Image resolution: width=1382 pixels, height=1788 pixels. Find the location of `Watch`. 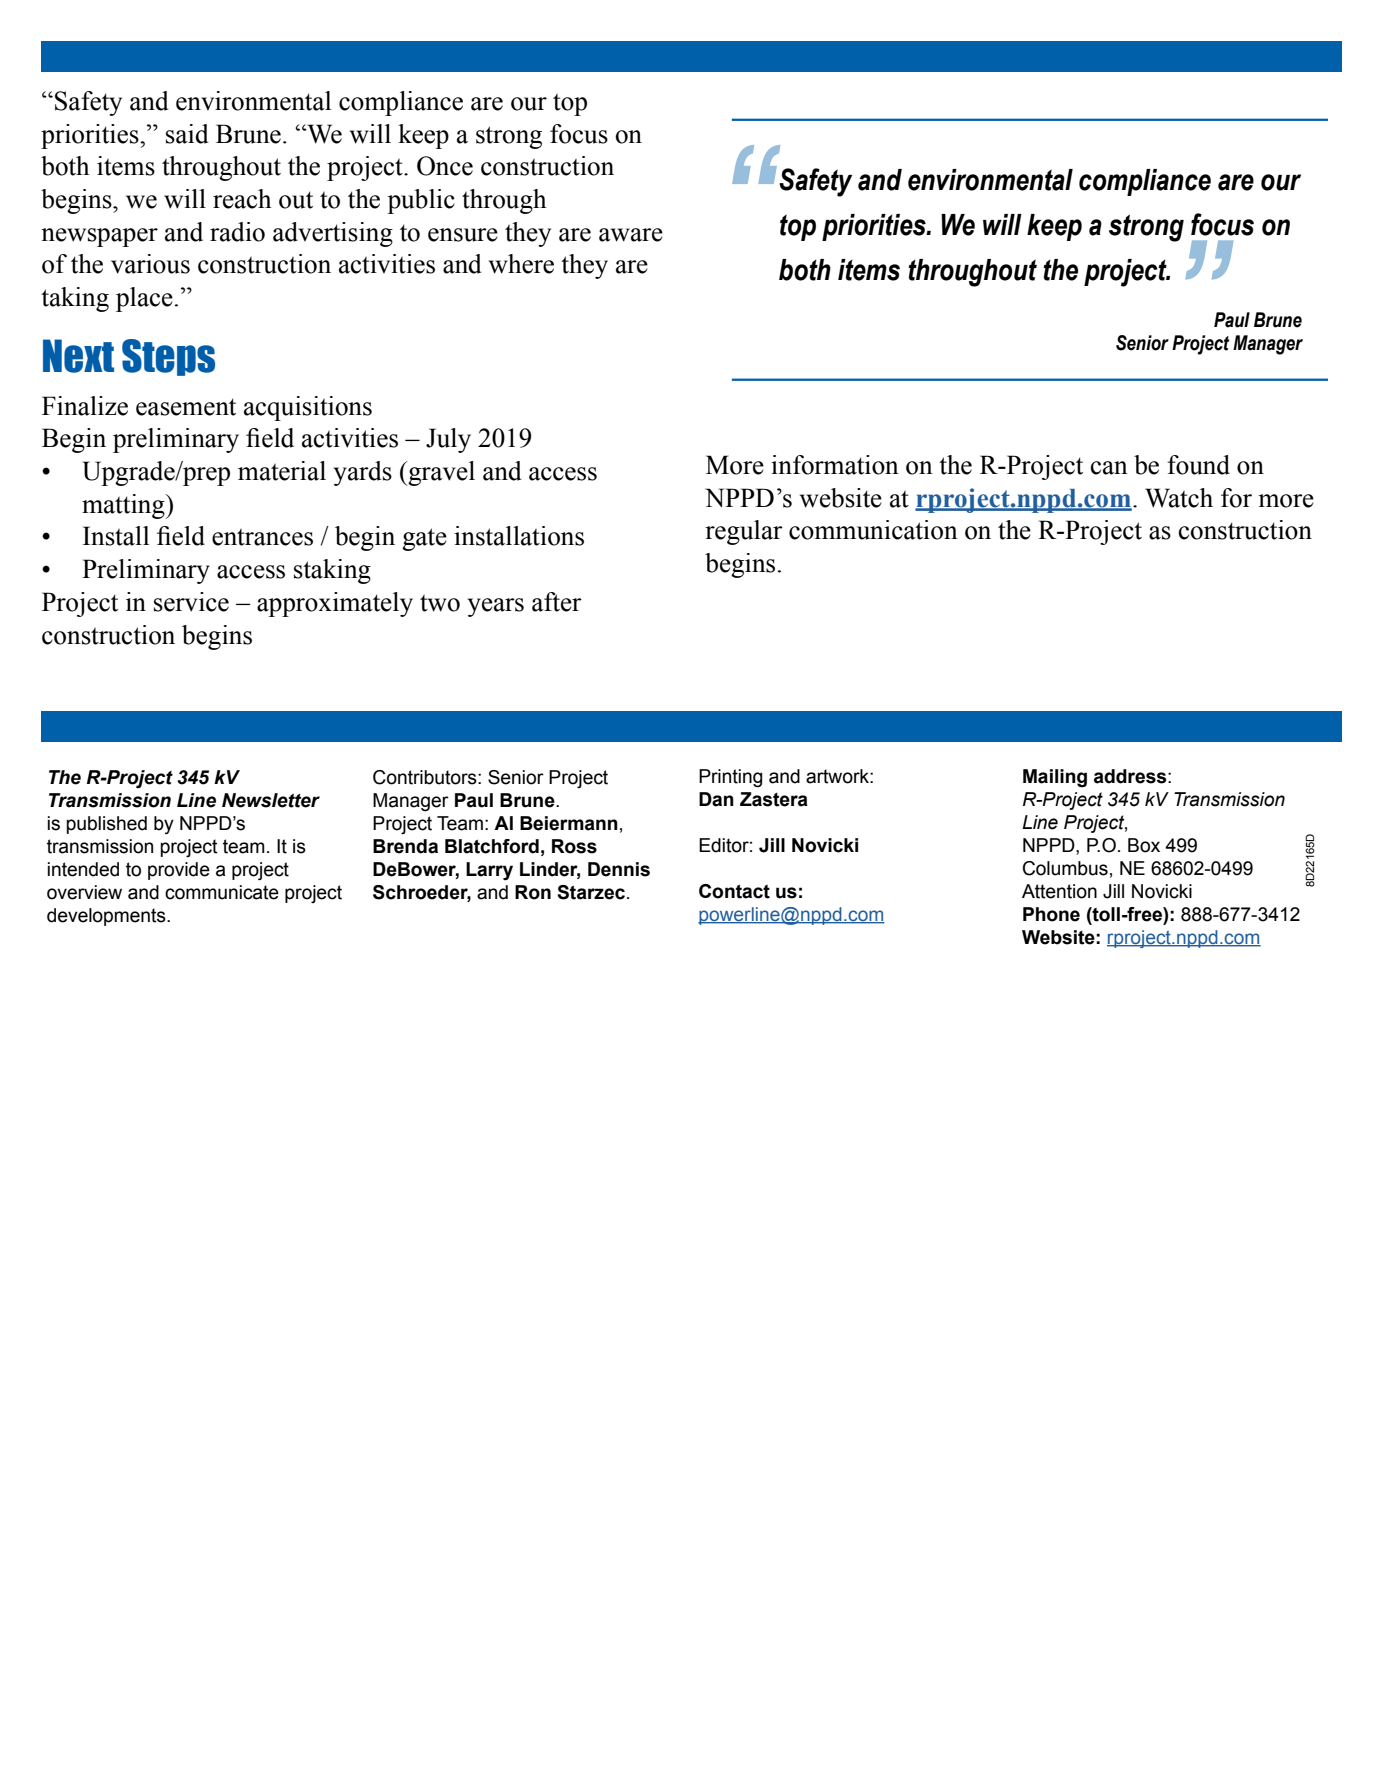

Watch is located at coordinates (1179, 498).
